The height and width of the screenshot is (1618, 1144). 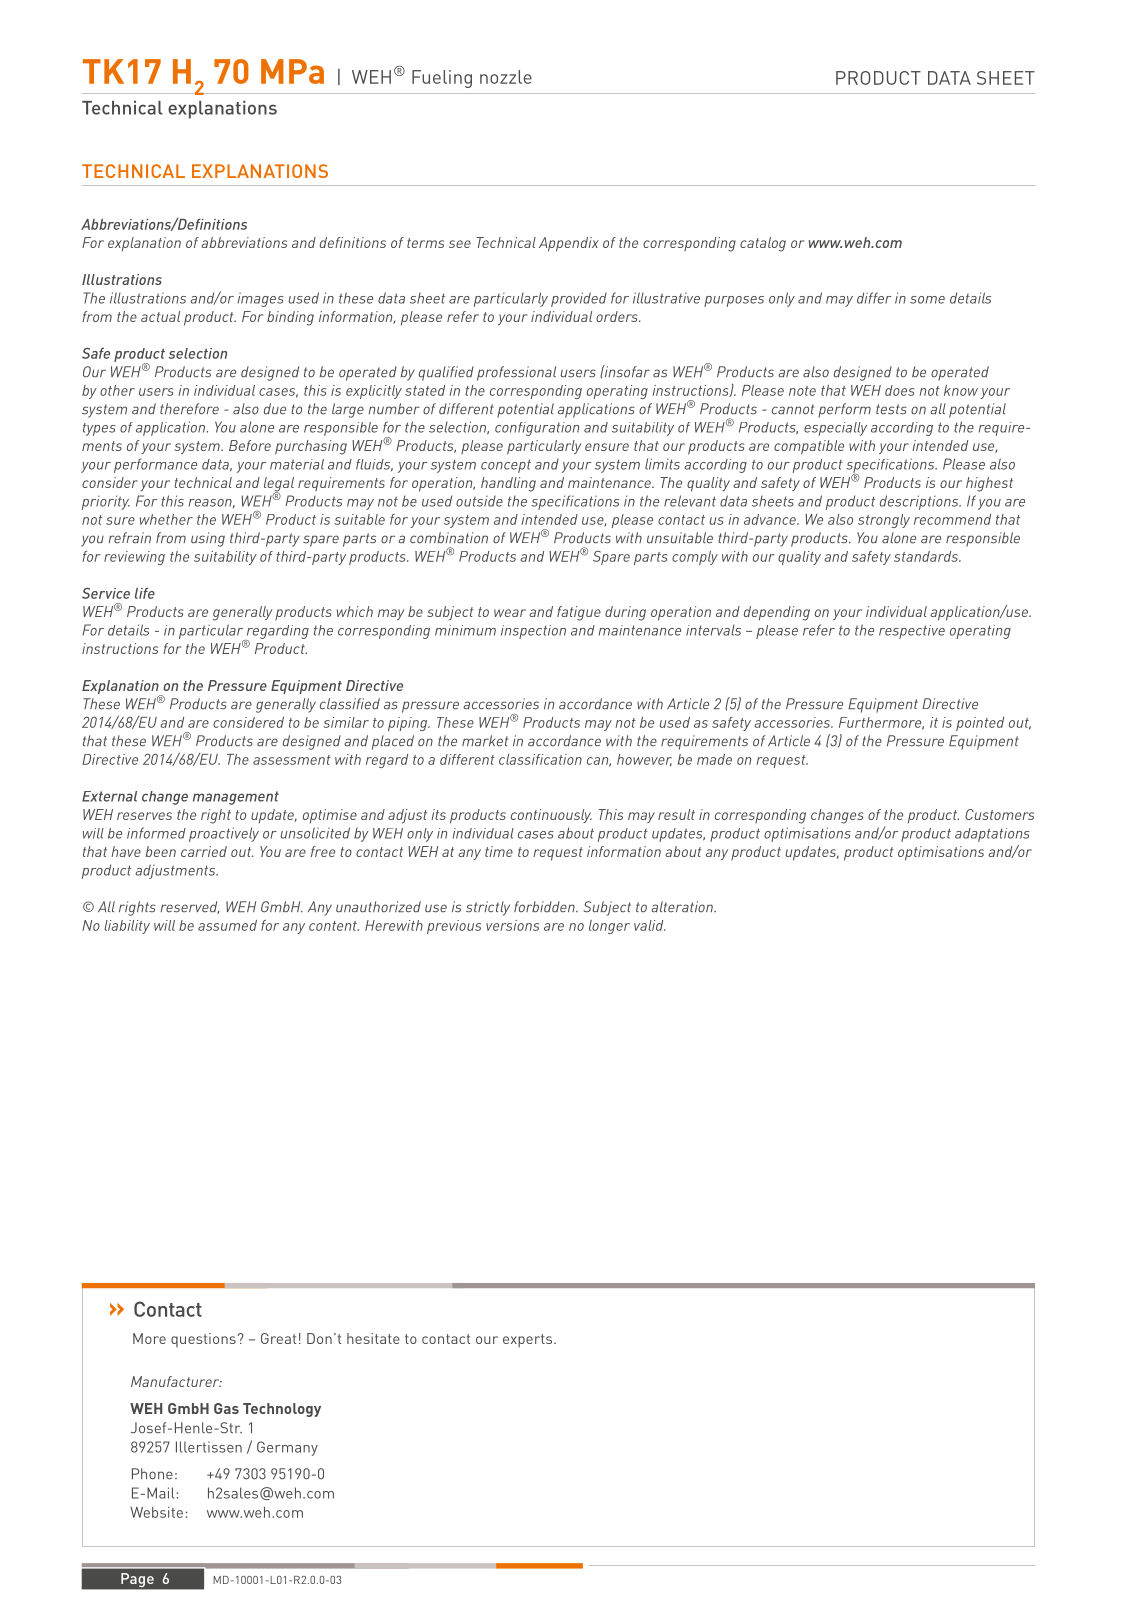 I want to click on Phone, so click(x=152, y=1474).
